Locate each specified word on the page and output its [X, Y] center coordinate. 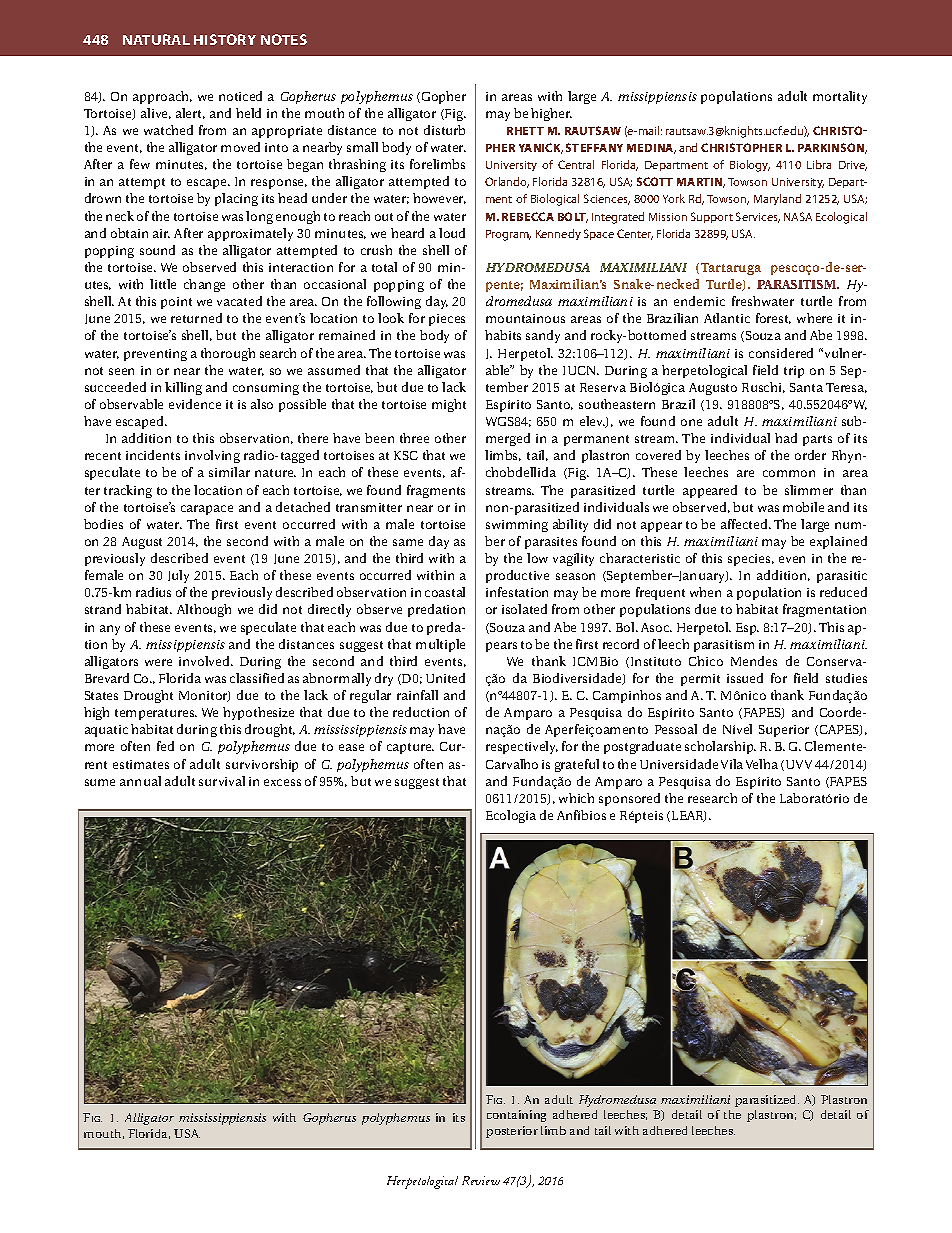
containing [516, 1116]
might [449, 405]
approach [162, 97]
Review [481, 1180]
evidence [195, 404]
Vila [732, 764]
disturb [444, 130]
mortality [840, 97]
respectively [522, 747]
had [786, 438]
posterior [512, 1132]
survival [222, 781]
